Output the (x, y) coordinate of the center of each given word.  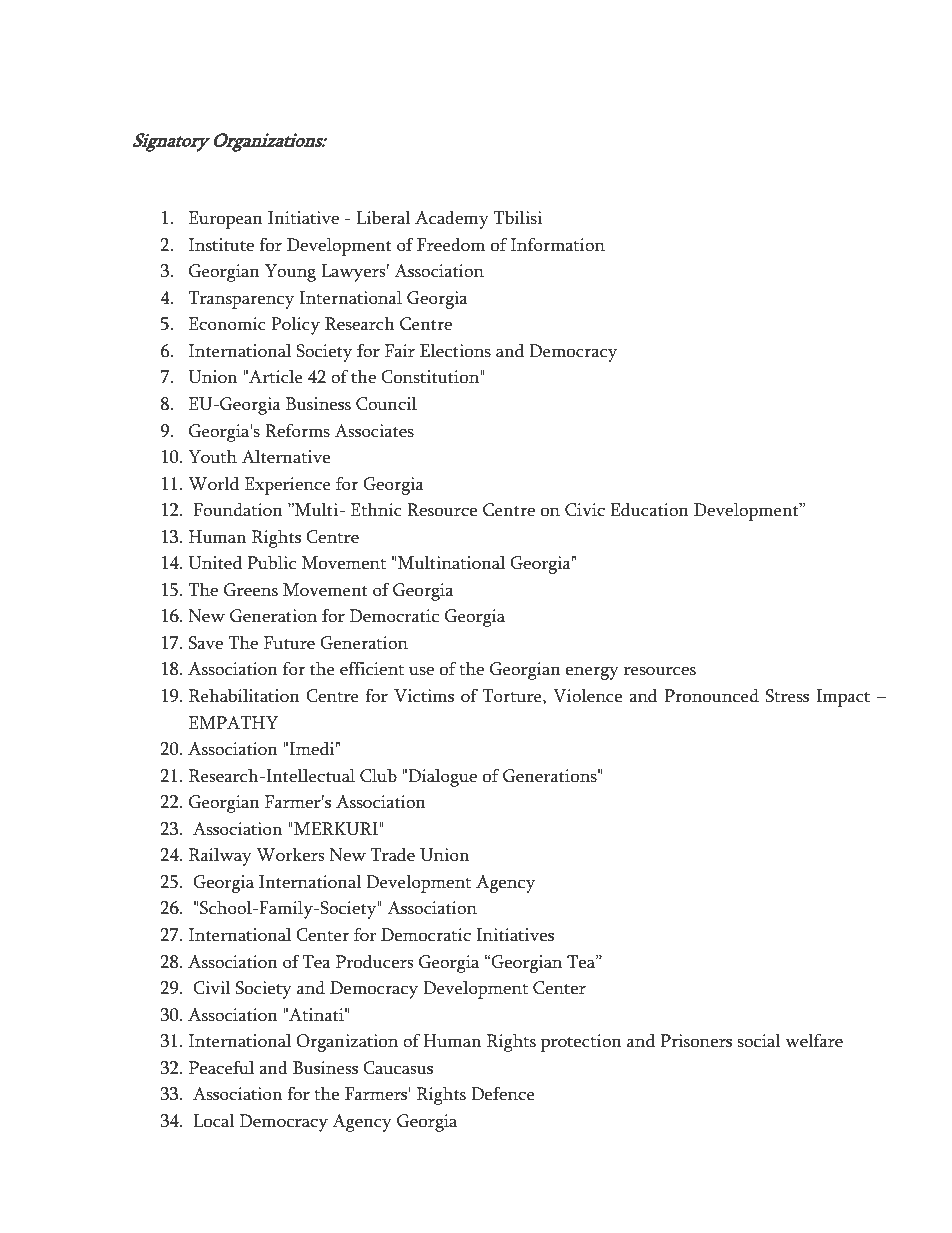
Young (290, 273)
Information (558, 245)
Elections (455, 351)
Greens (251, 590)
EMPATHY (233, 722)
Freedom (451, 245)
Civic (585, 510)
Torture (513, 696)
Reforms (297, 431)
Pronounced (711, 696)
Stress (787, 696)
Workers (290, 855)
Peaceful (221, 1068)
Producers (374, 962)
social (759, 1041)
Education (649, 510)
